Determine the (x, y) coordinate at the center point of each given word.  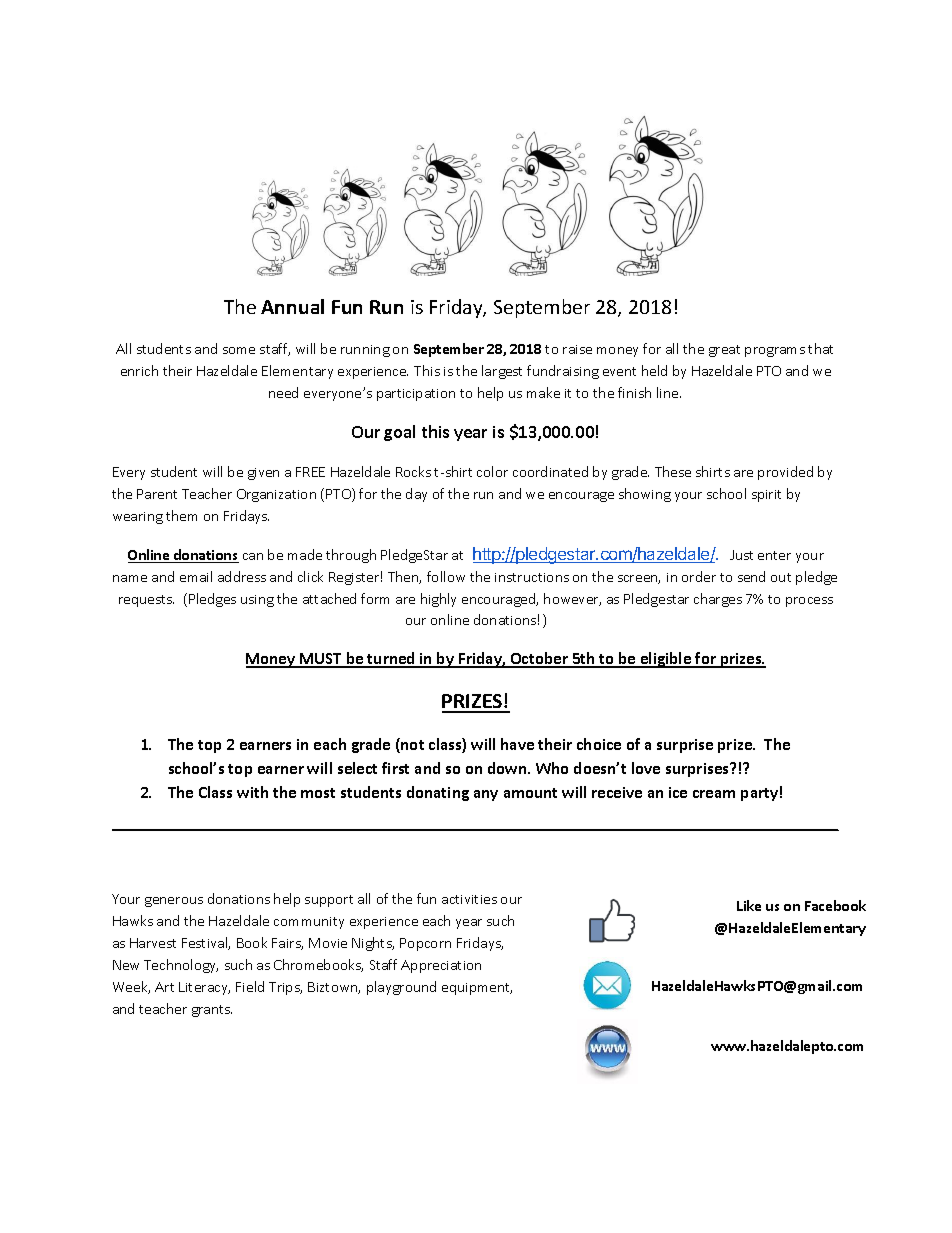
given (263, 474)
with (252, 792)
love (646, 768)
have (517, 744)
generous (174, 902)
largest (502, 372)
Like (749, 905)
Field (250, 986)
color (492, 471)
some (239, 350)
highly (438, 600)
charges (718, 600)
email (196, 576)
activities (469, 899)
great (724, 351)
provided (785, 473)
